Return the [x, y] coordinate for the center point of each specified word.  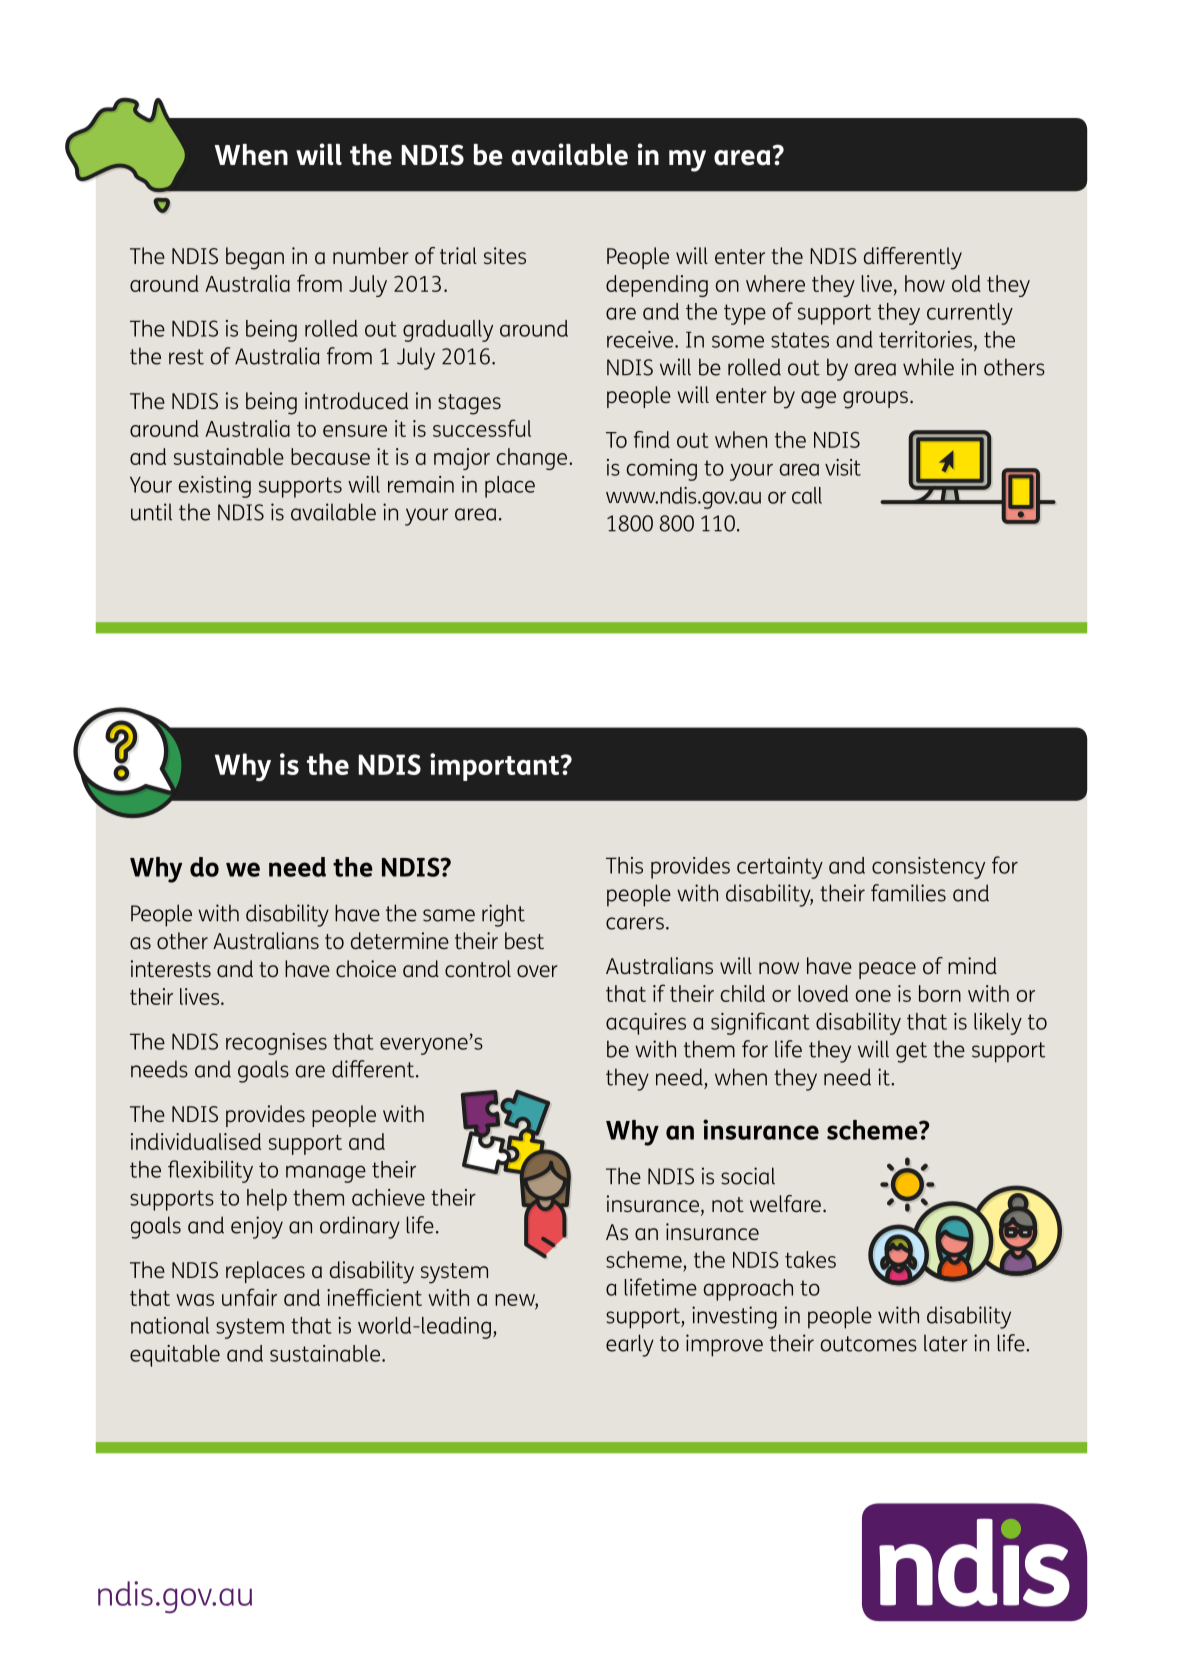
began [255, 258]
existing [215, 487]
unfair [249, 1297]
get [911, 1052]
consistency [928, 868]
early [630, 1345]
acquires [646, 1024]
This [624, 865]
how [925, 283]
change [533, 459]
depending [657, 286]
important [496, 767]
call [807, 495]
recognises [276, 1044]
